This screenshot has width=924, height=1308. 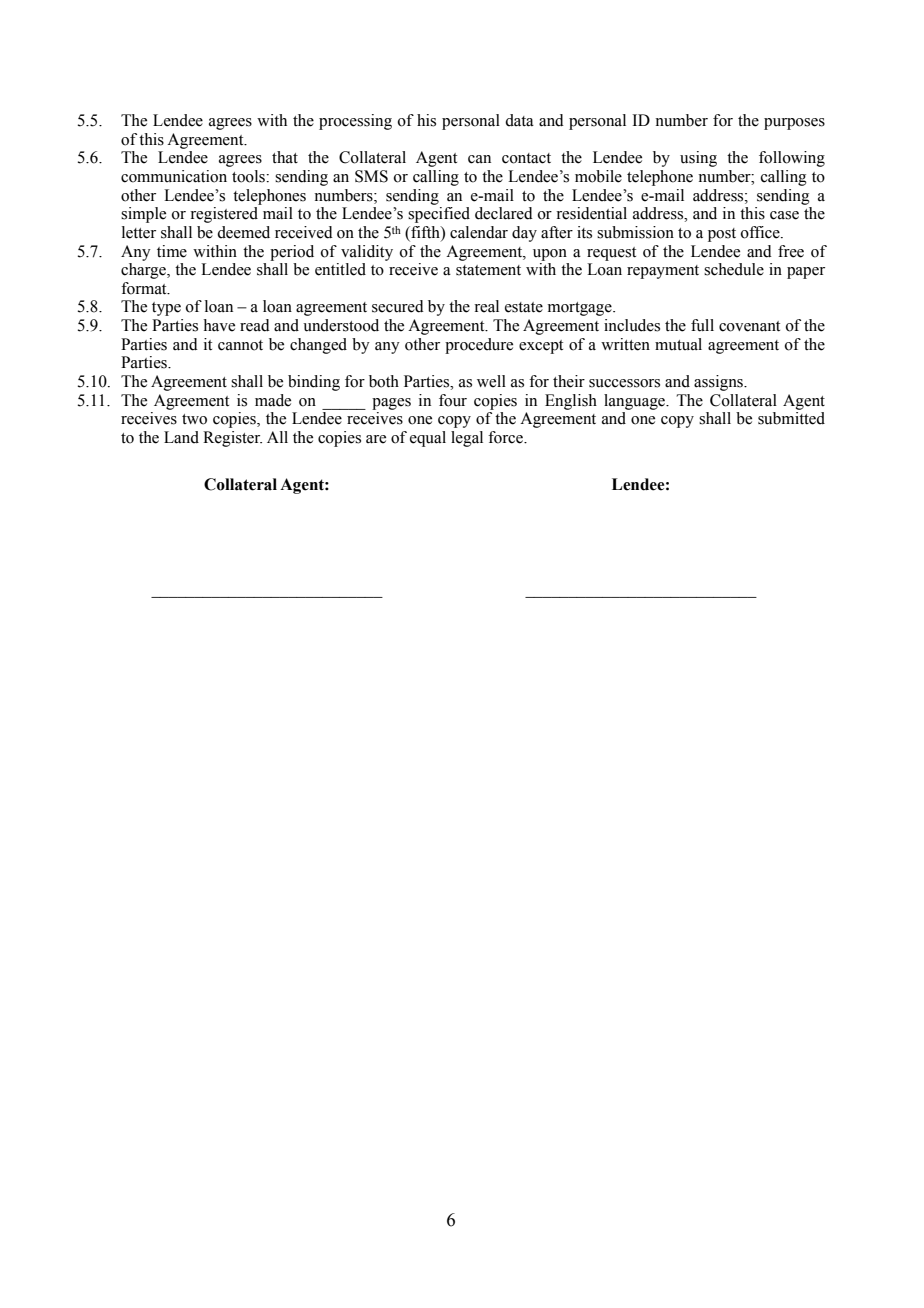 I want to click on purposes, so click(x=794, y=124).
